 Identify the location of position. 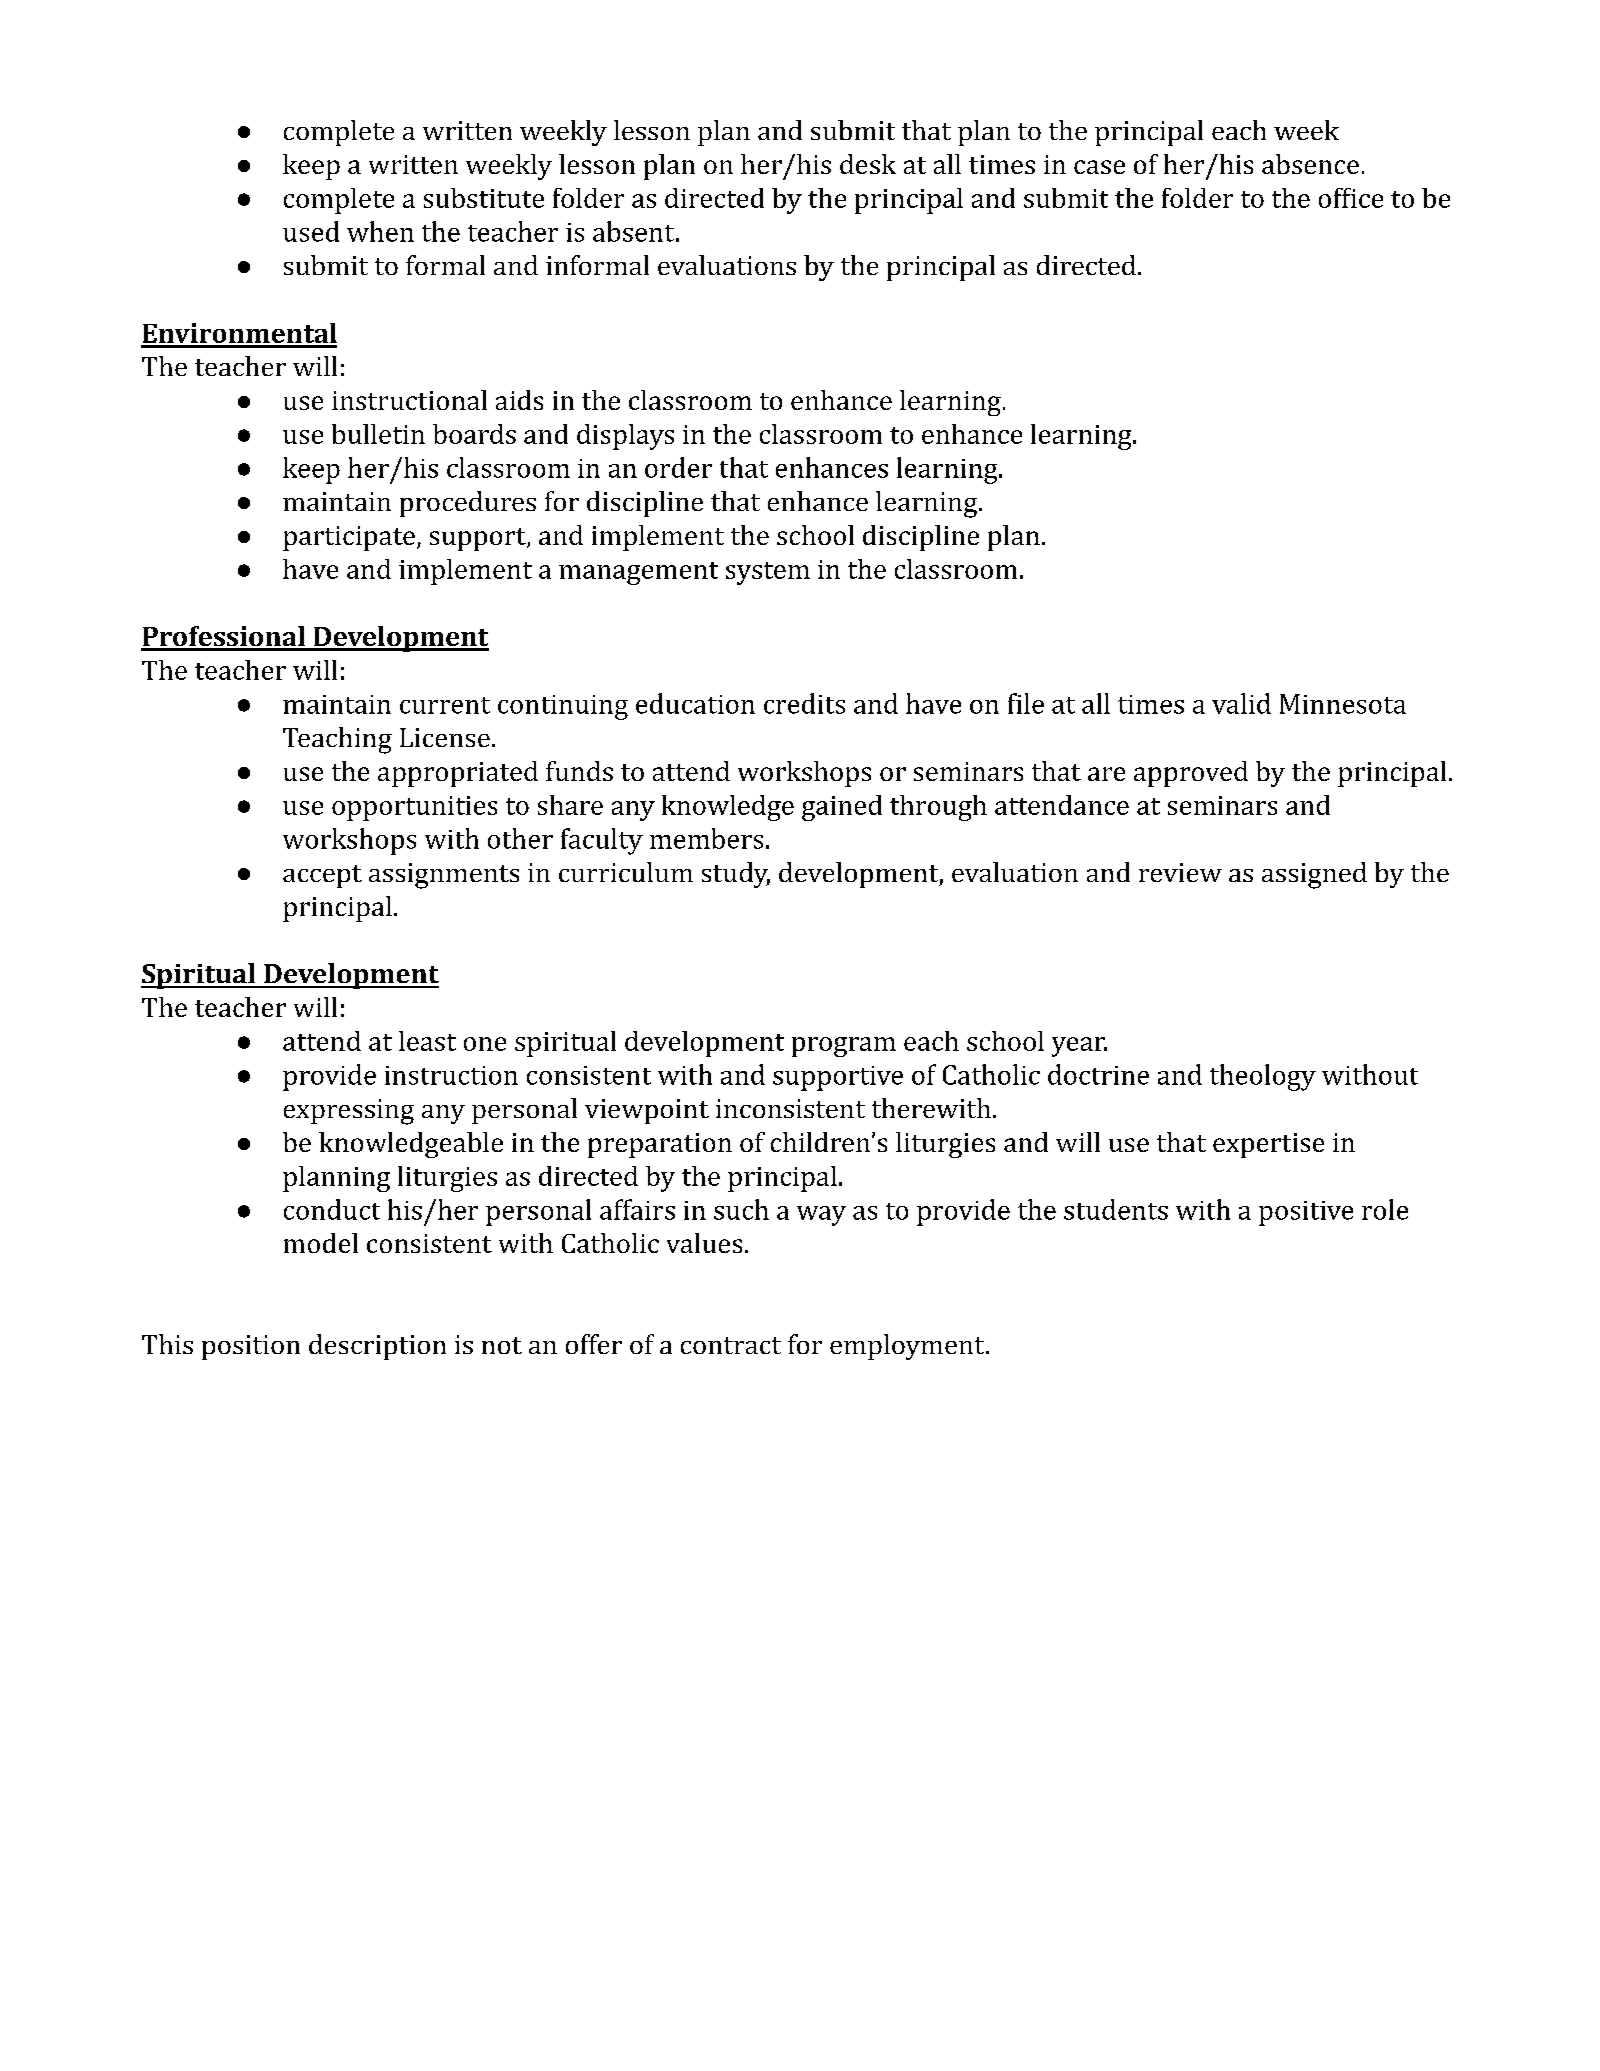
(251, 1347).
